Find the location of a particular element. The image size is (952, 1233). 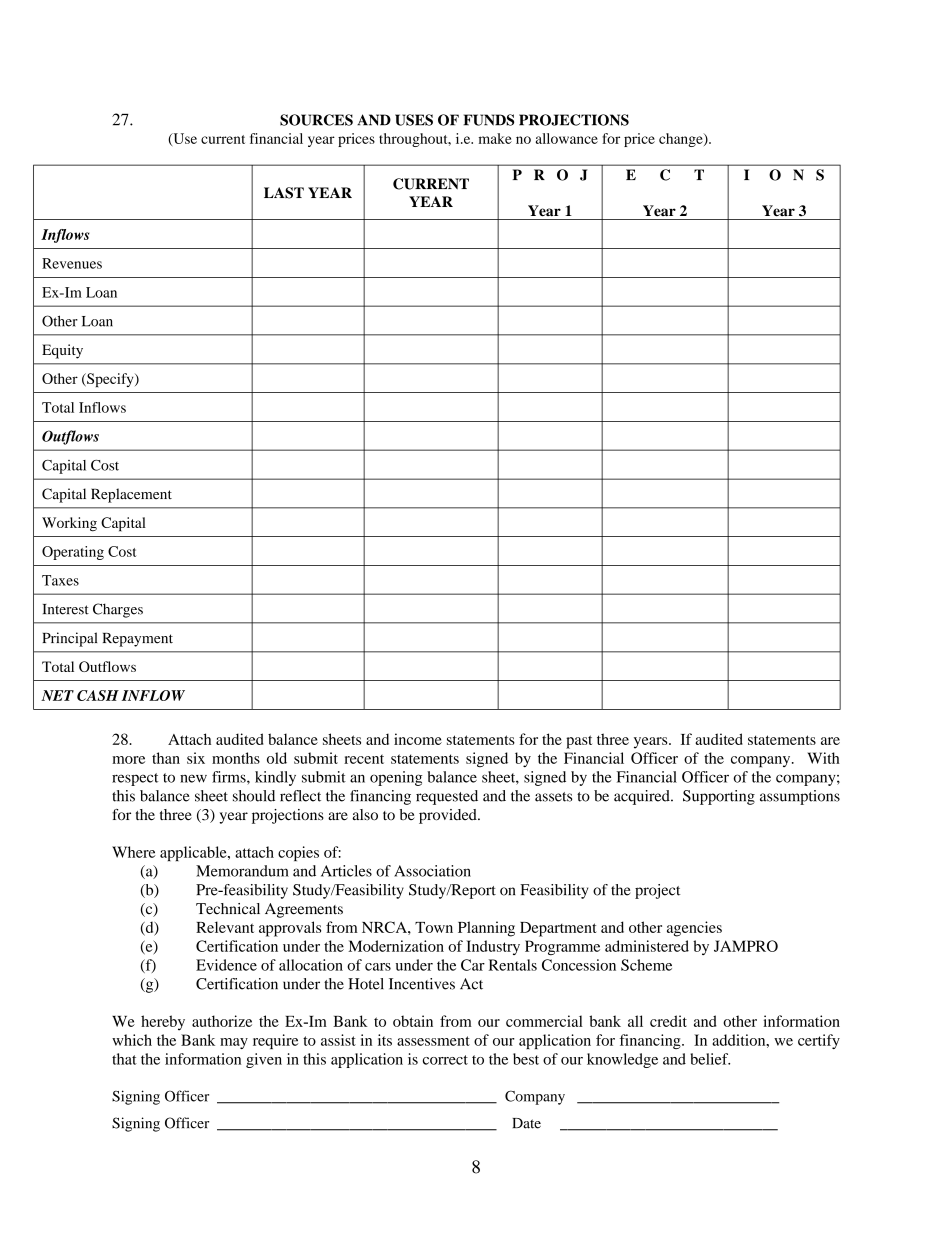

With is located at coordinates (824, 758).
